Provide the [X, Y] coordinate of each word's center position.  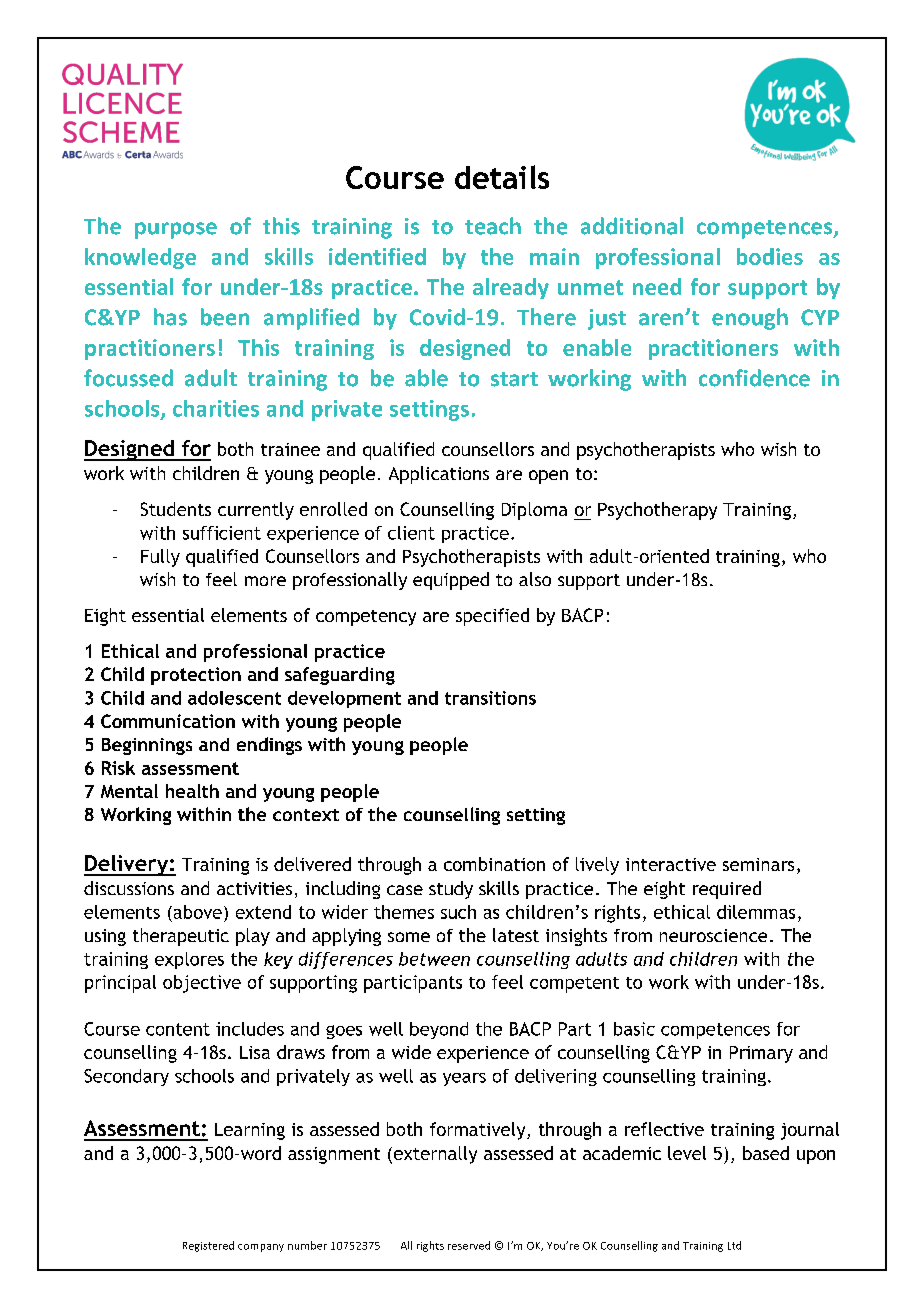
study [451, 890]
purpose [176, 230]
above [196, 912]
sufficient [222, 533]
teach [493, 226]
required [727, 890]
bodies [770, 256]
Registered [208, 1246]
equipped [451, 581]
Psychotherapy [657, 511]
